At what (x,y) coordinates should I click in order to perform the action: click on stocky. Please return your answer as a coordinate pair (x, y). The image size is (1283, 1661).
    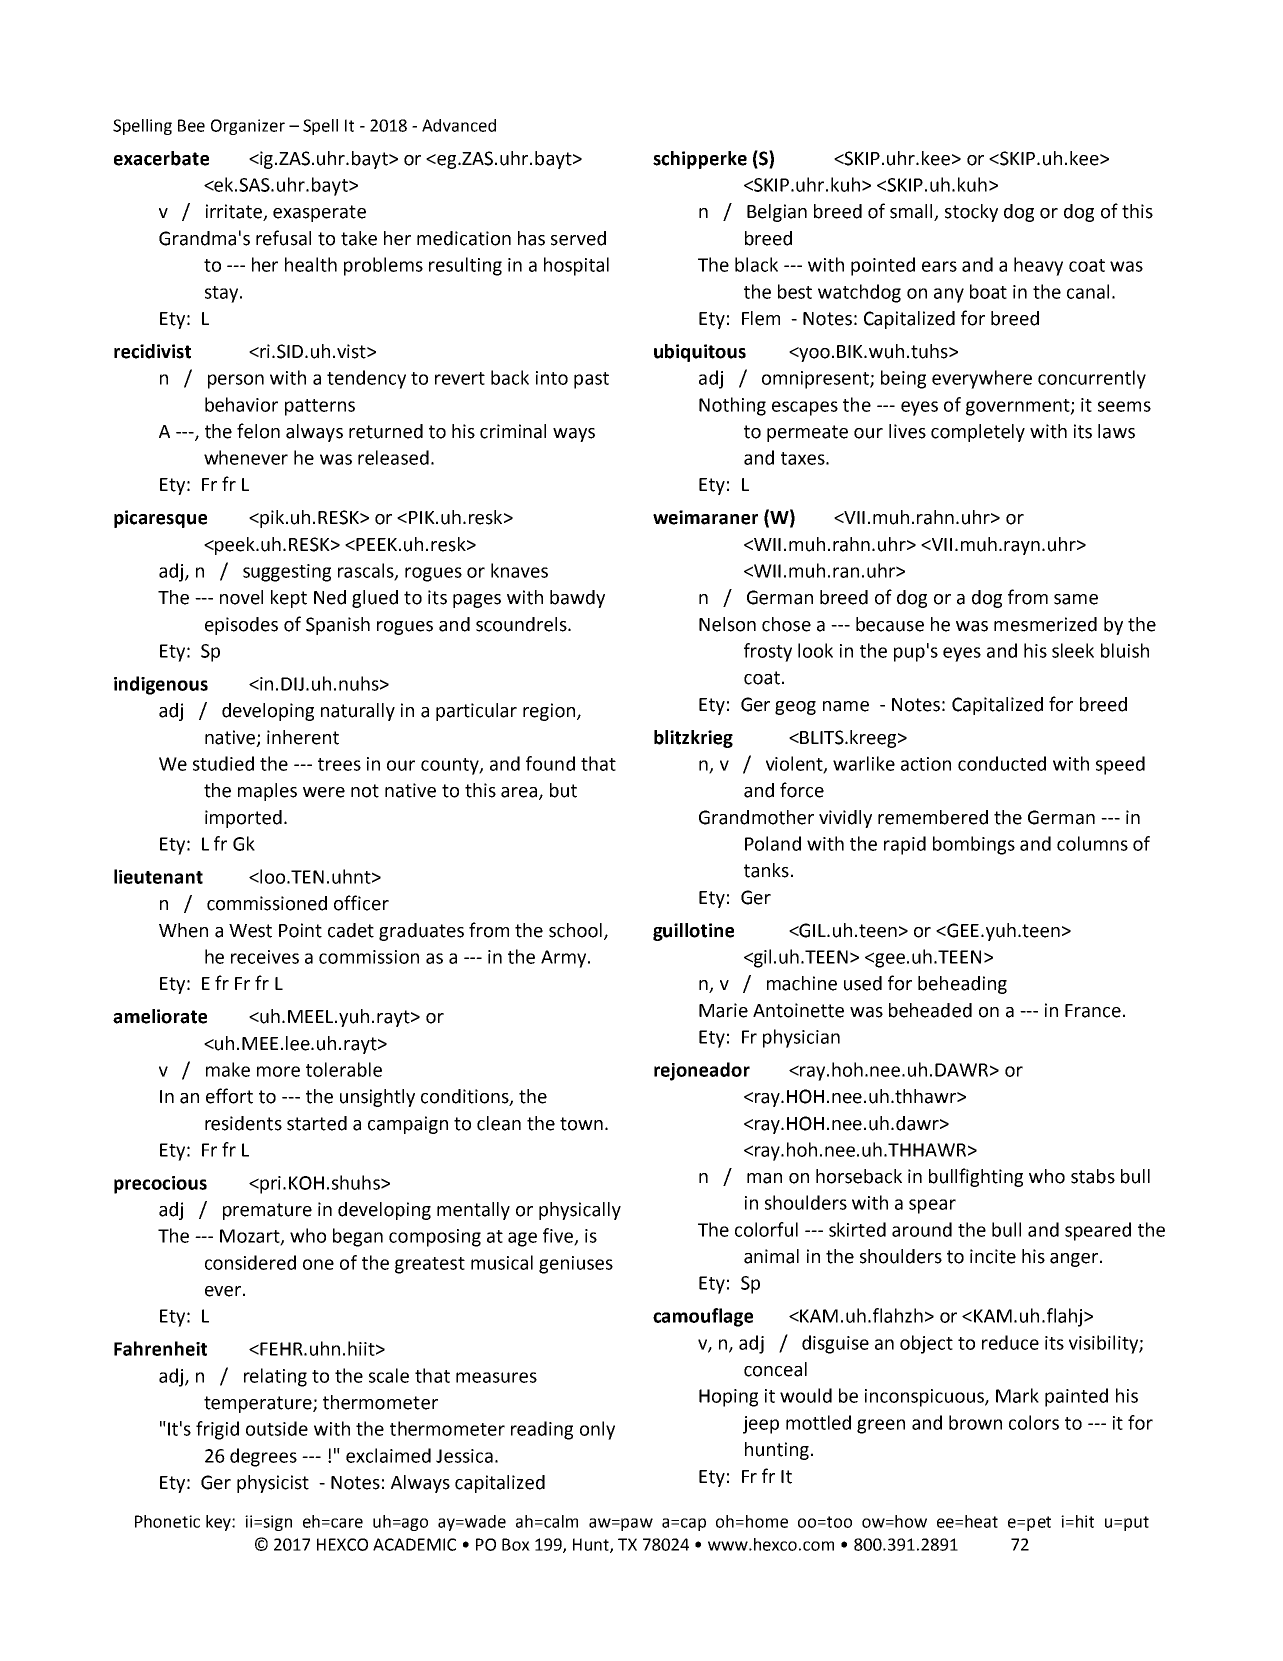
    Looking at the image, I should click on (971, 213).
